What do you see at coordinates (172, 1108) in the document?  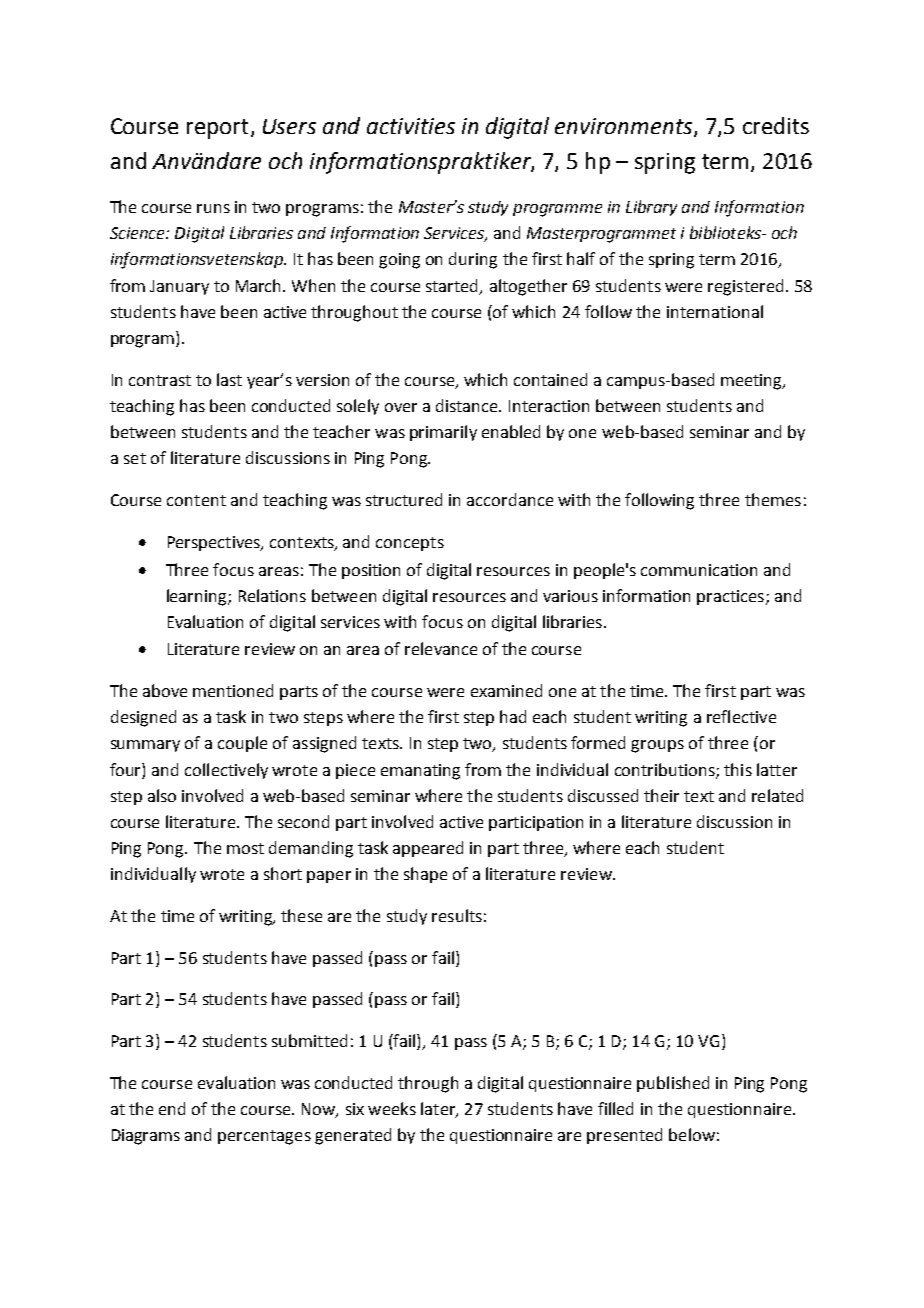 I see `end` at bounding box center [172, 1108].
